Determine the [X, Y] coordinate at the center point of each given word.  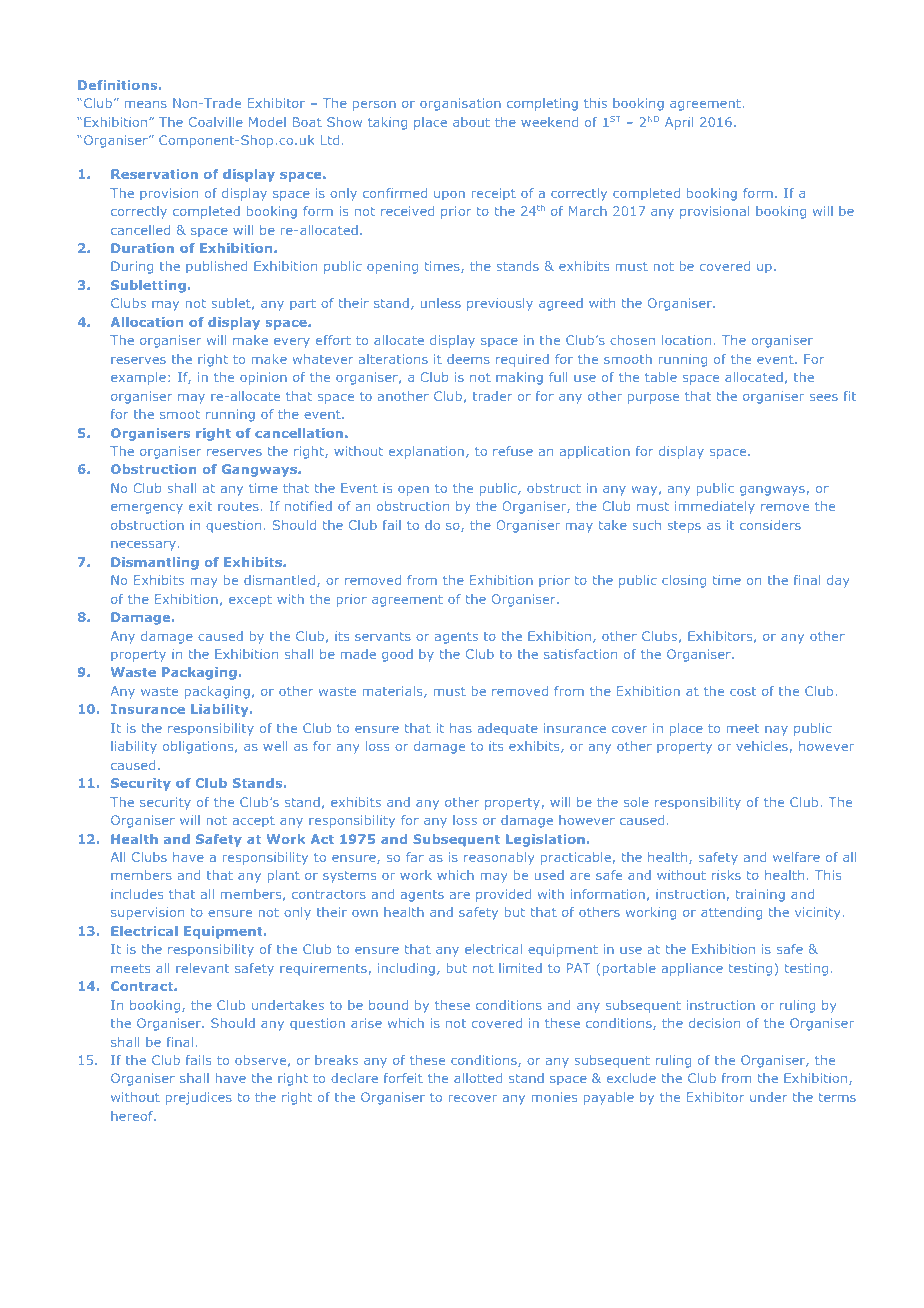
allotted [478, 1078]
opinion [263, 378]
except [250, 601]
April [679, 123]
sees [824, 397]
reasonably [499, 858]
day [838, 581]
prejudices [199, 1098]
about [471, 122]
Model [267, 122]
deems [468, 359]
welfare [796, 857]
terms [837, 1097]
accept [254, 821]
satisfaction [580, 654]
